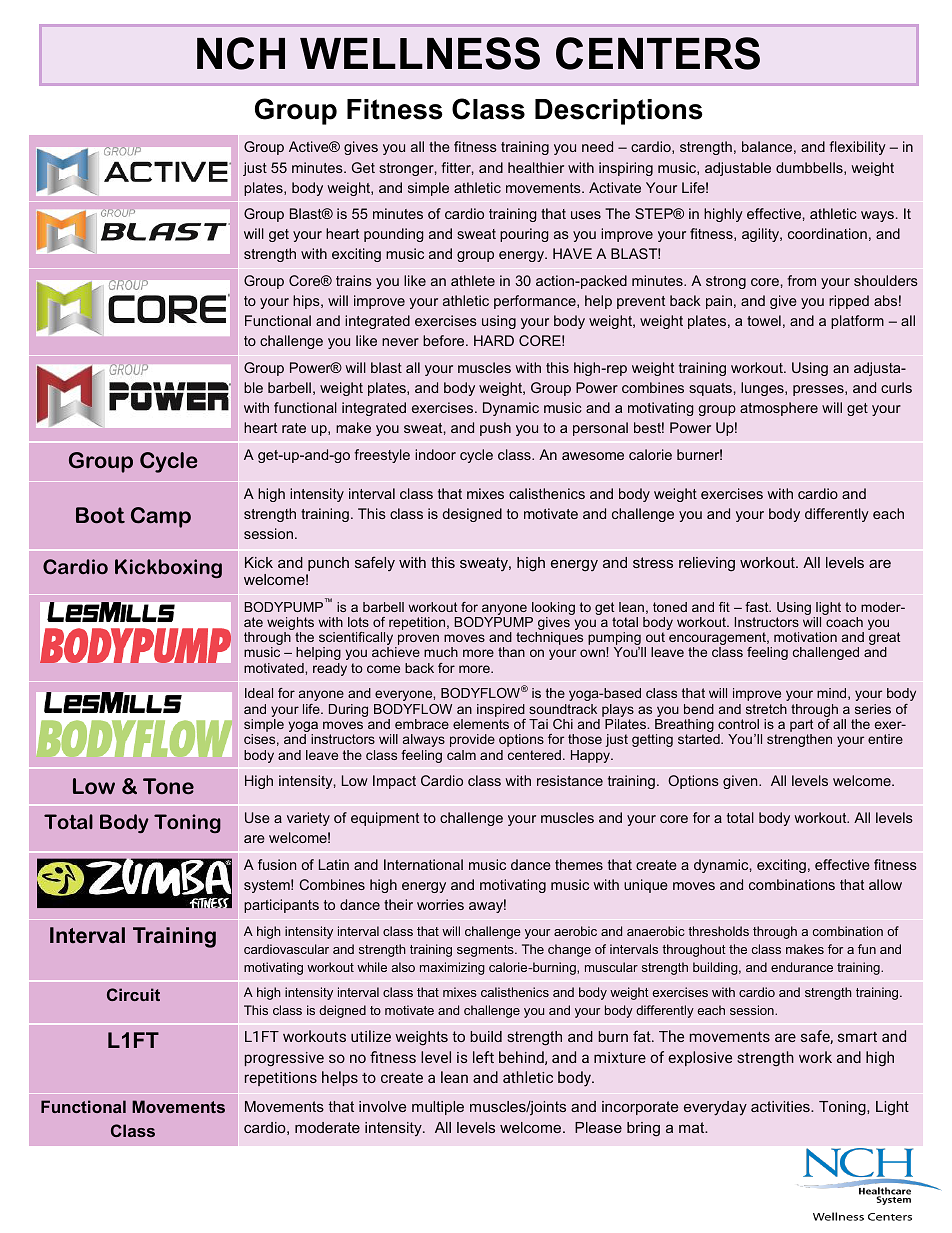 The width and height of the screenshot is (952, 1233). I want to click on Descriptions, so click(619, 112).
